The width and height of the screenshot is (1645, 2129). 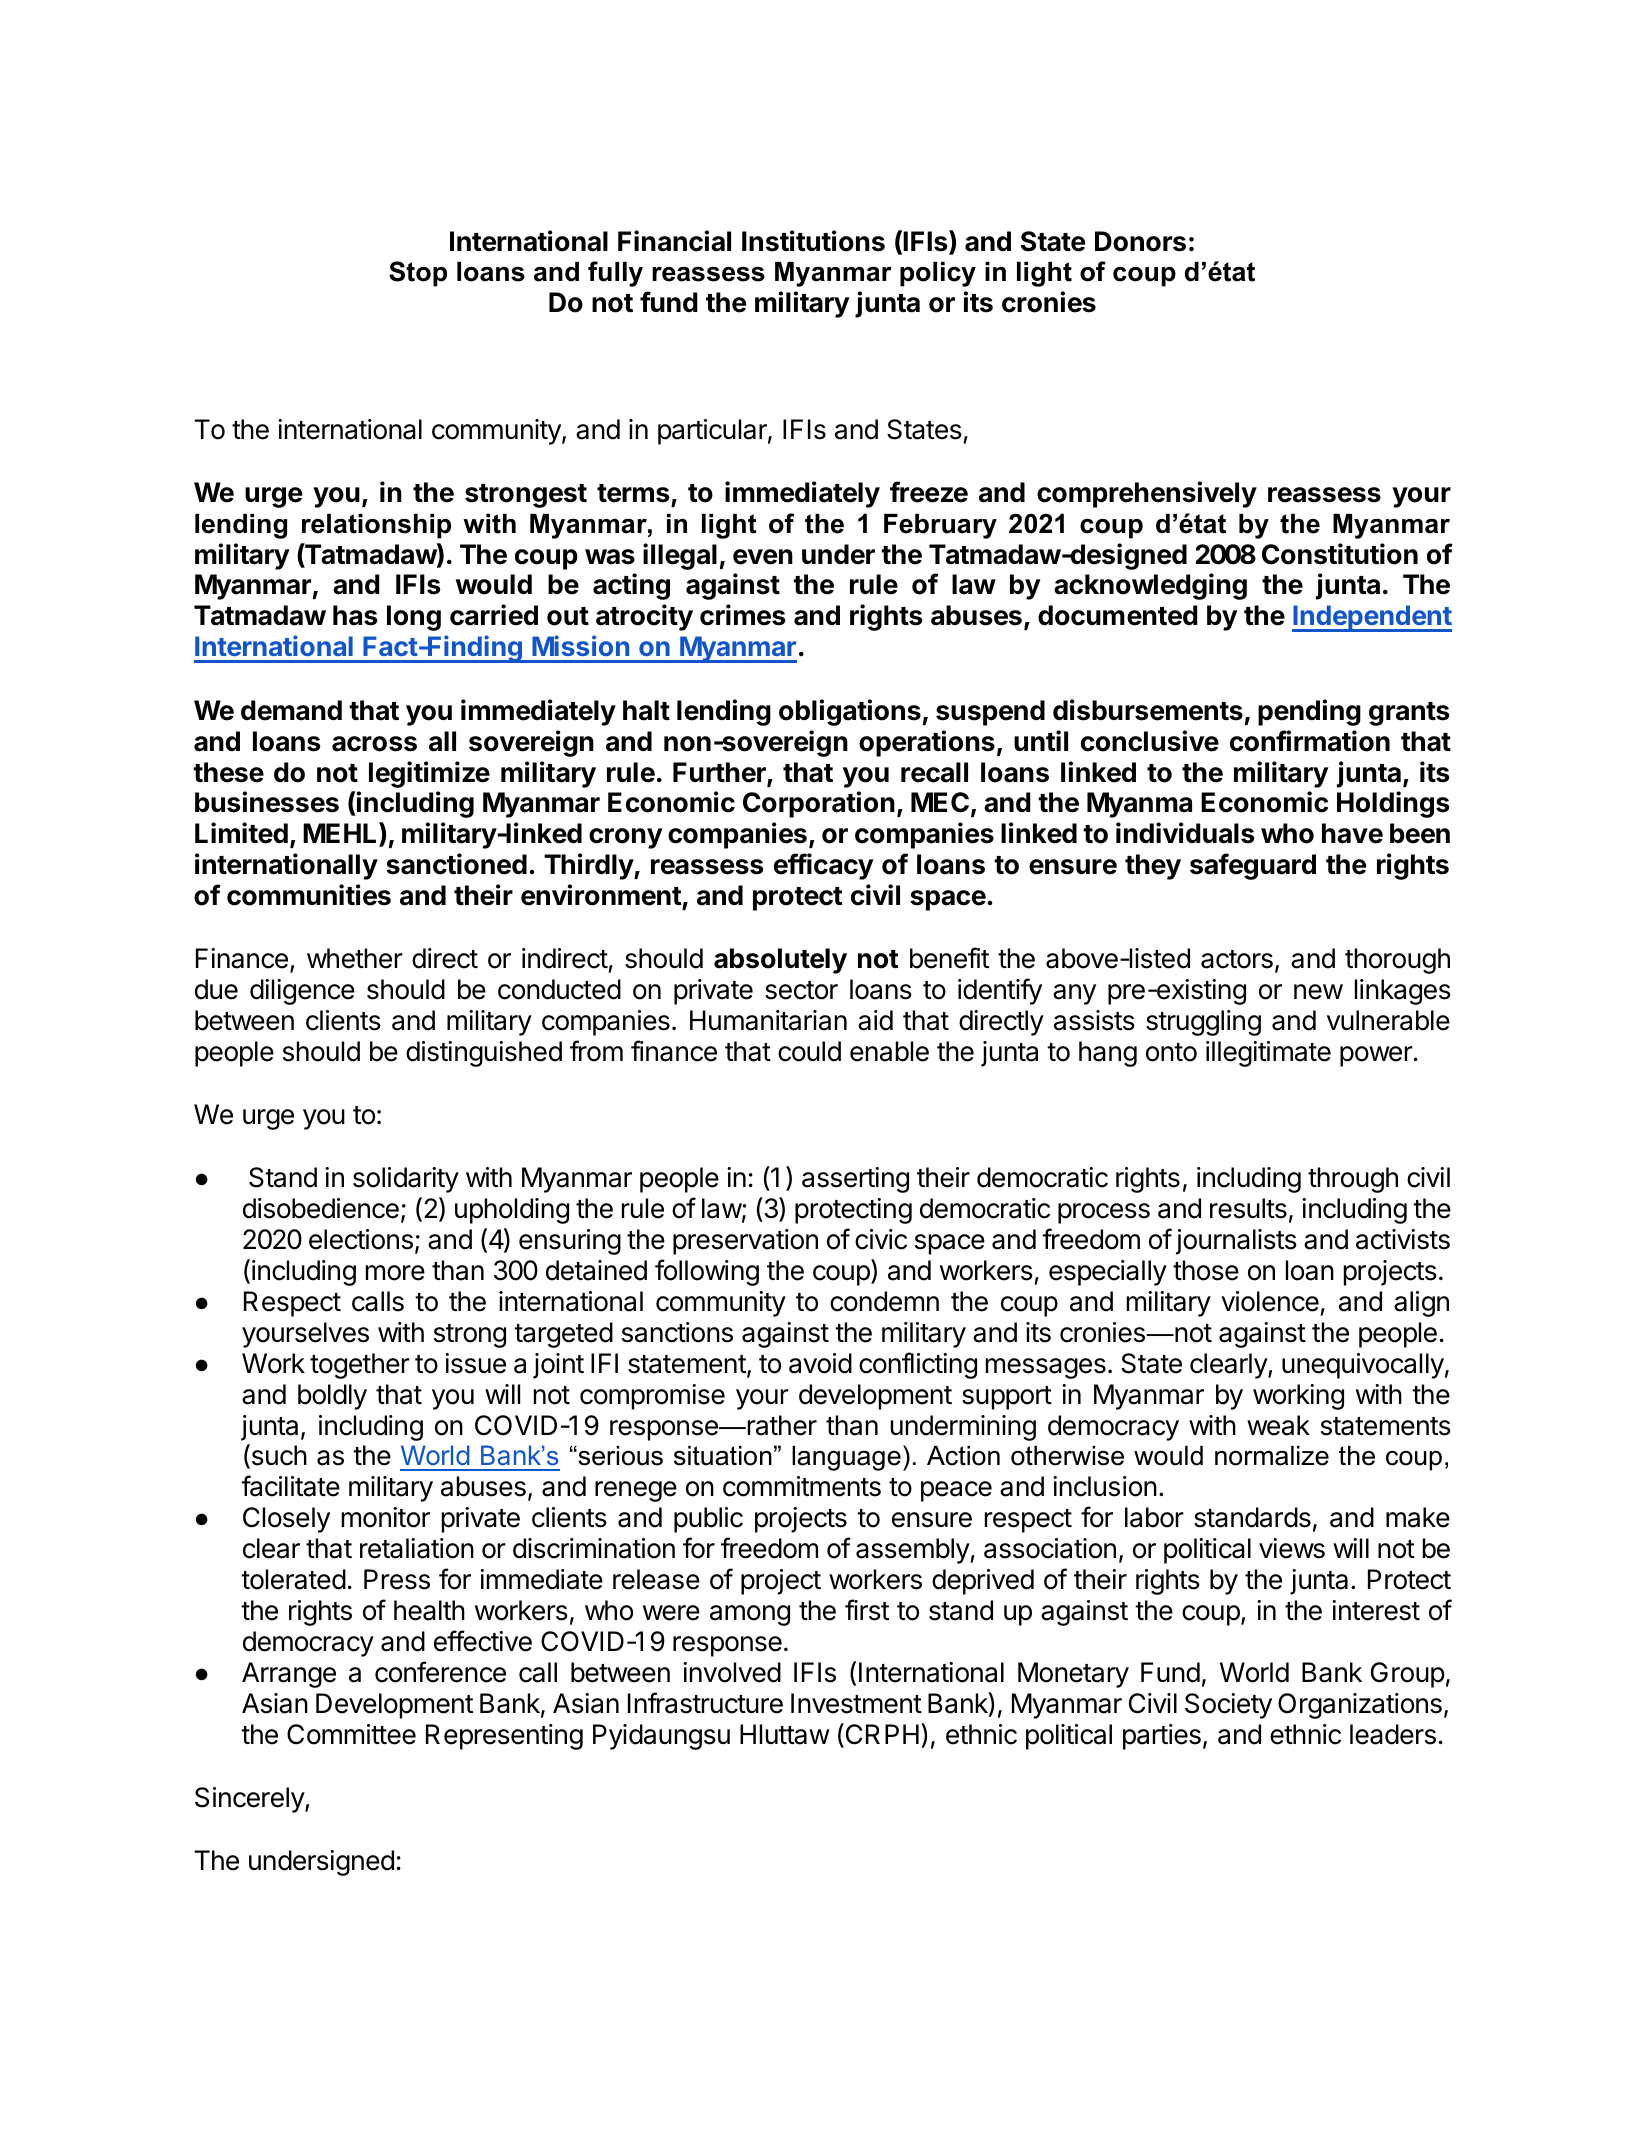 I want to click on diligence, so click(x=302, y=992).
